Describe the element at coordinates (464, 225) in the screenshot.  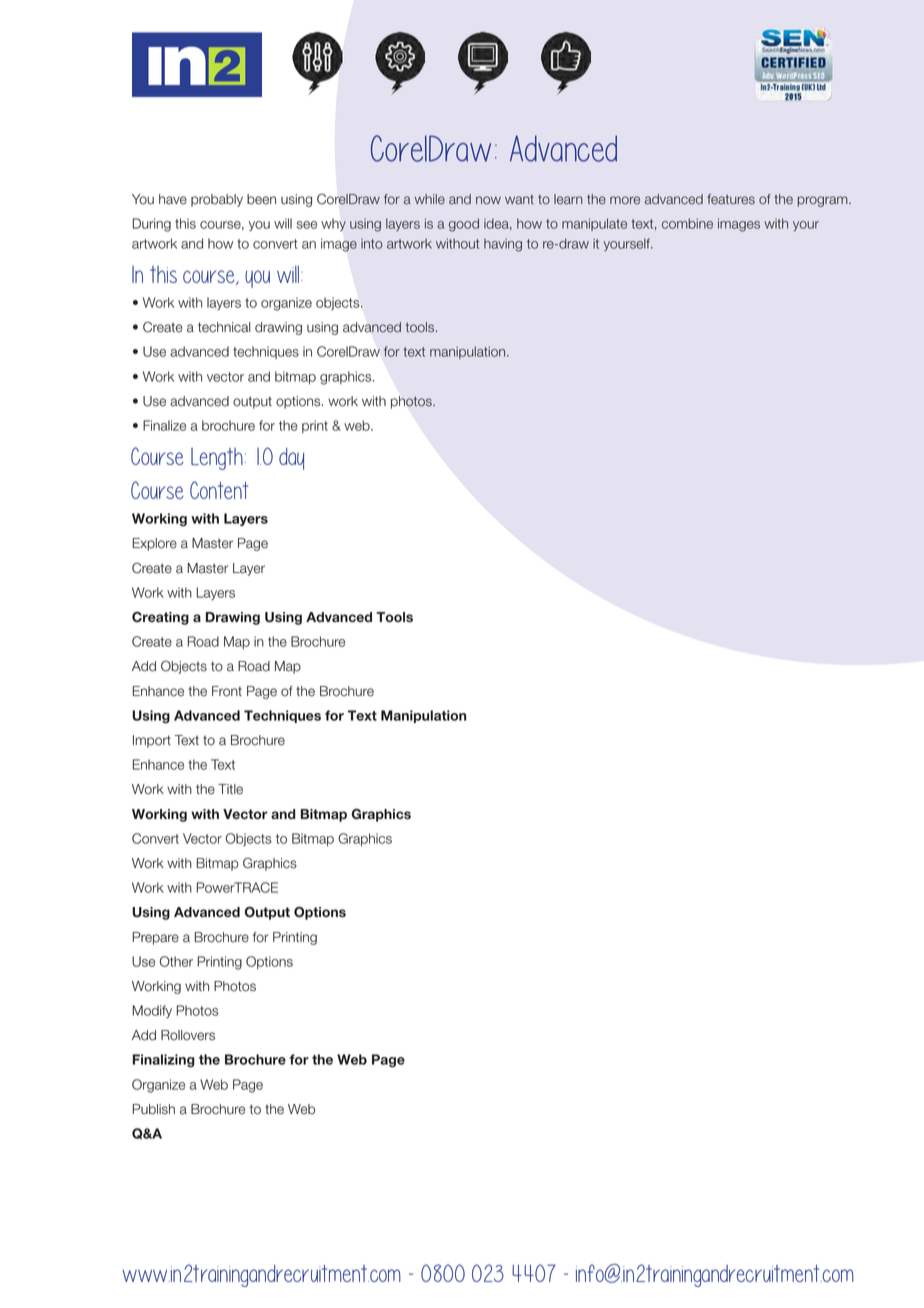
I see `good` at that location.
